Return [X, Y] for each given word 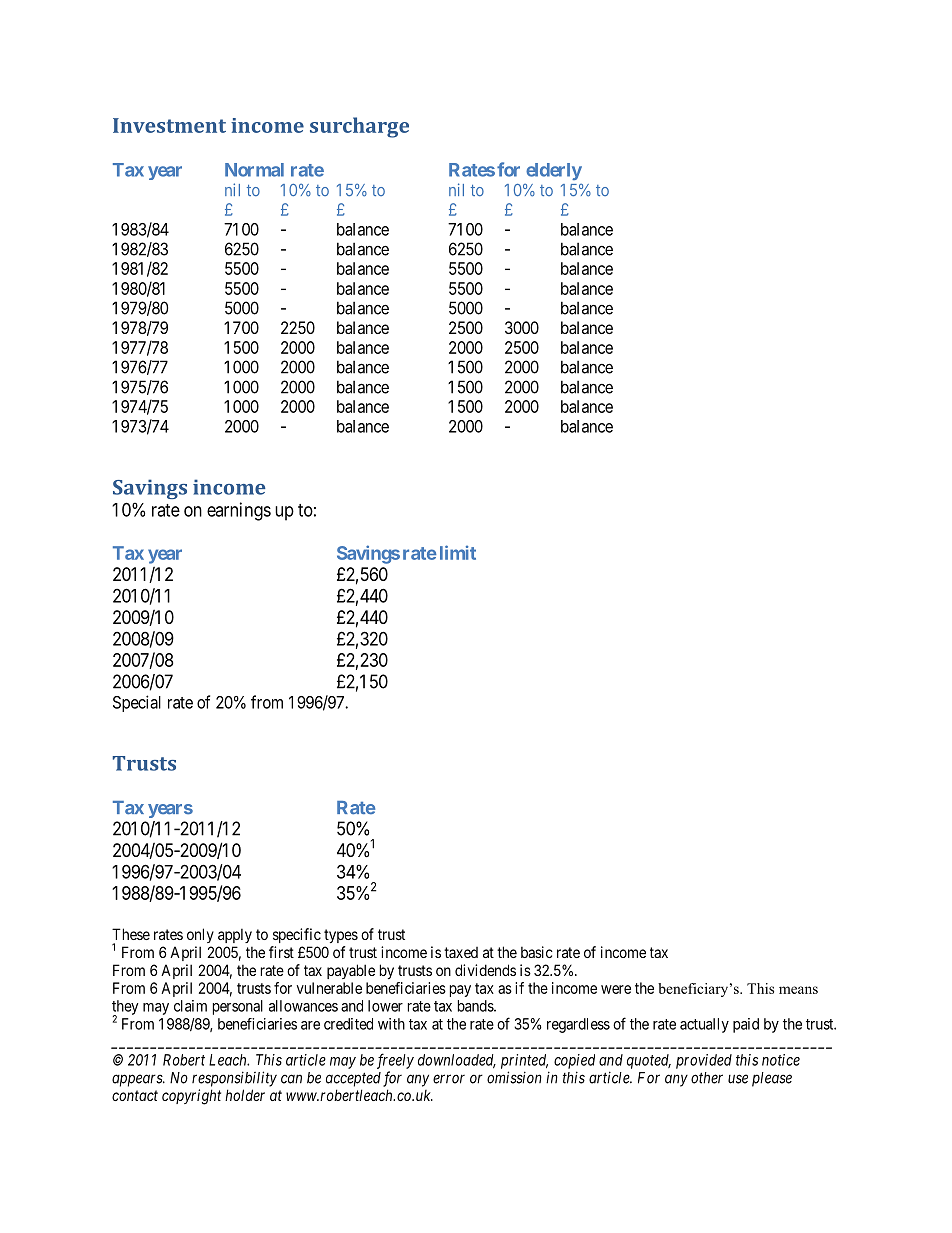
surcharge [359, 127]
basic [537, 952]
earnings [239, 511]
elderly [554, 171]
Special [137, 703]
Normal [254, 170]
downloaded [457, 1061]
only [200, 935]
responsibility [234, 1079]
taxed [461, 952]
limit [458, 552]
